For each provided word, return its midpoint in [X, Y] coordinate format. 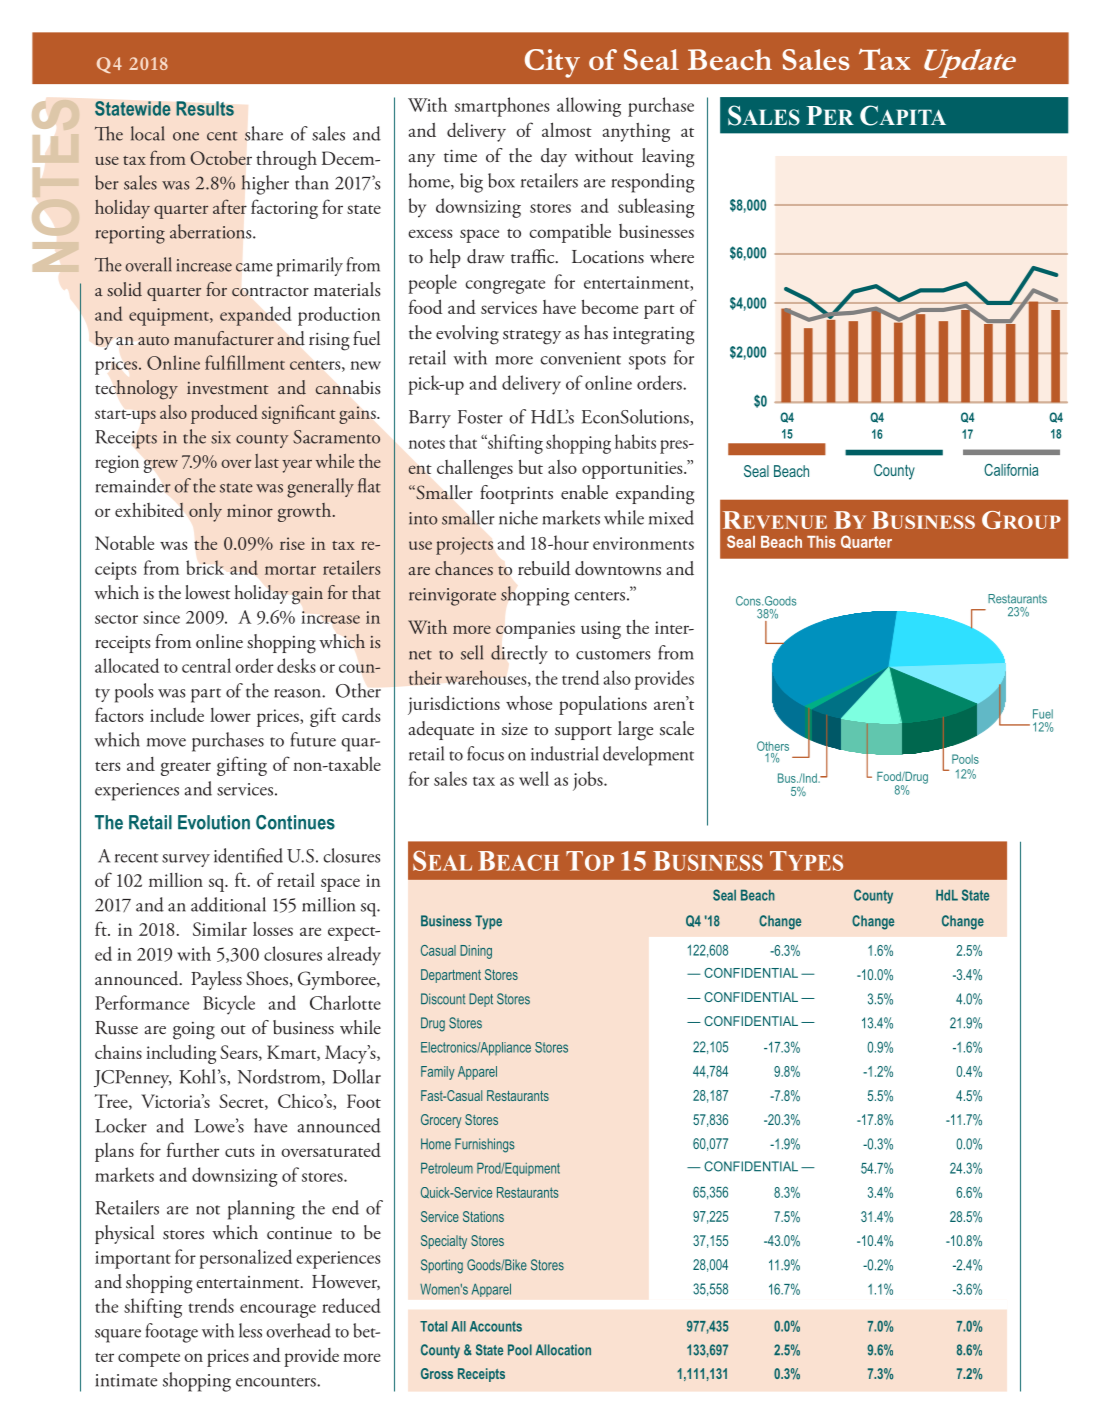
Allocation [563, 1350]
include [177, 715]
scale [677, 728]
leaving [668, 158]
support [583, 733]
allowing [589, 107]
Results [205, 108]
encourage [278, 1311]
